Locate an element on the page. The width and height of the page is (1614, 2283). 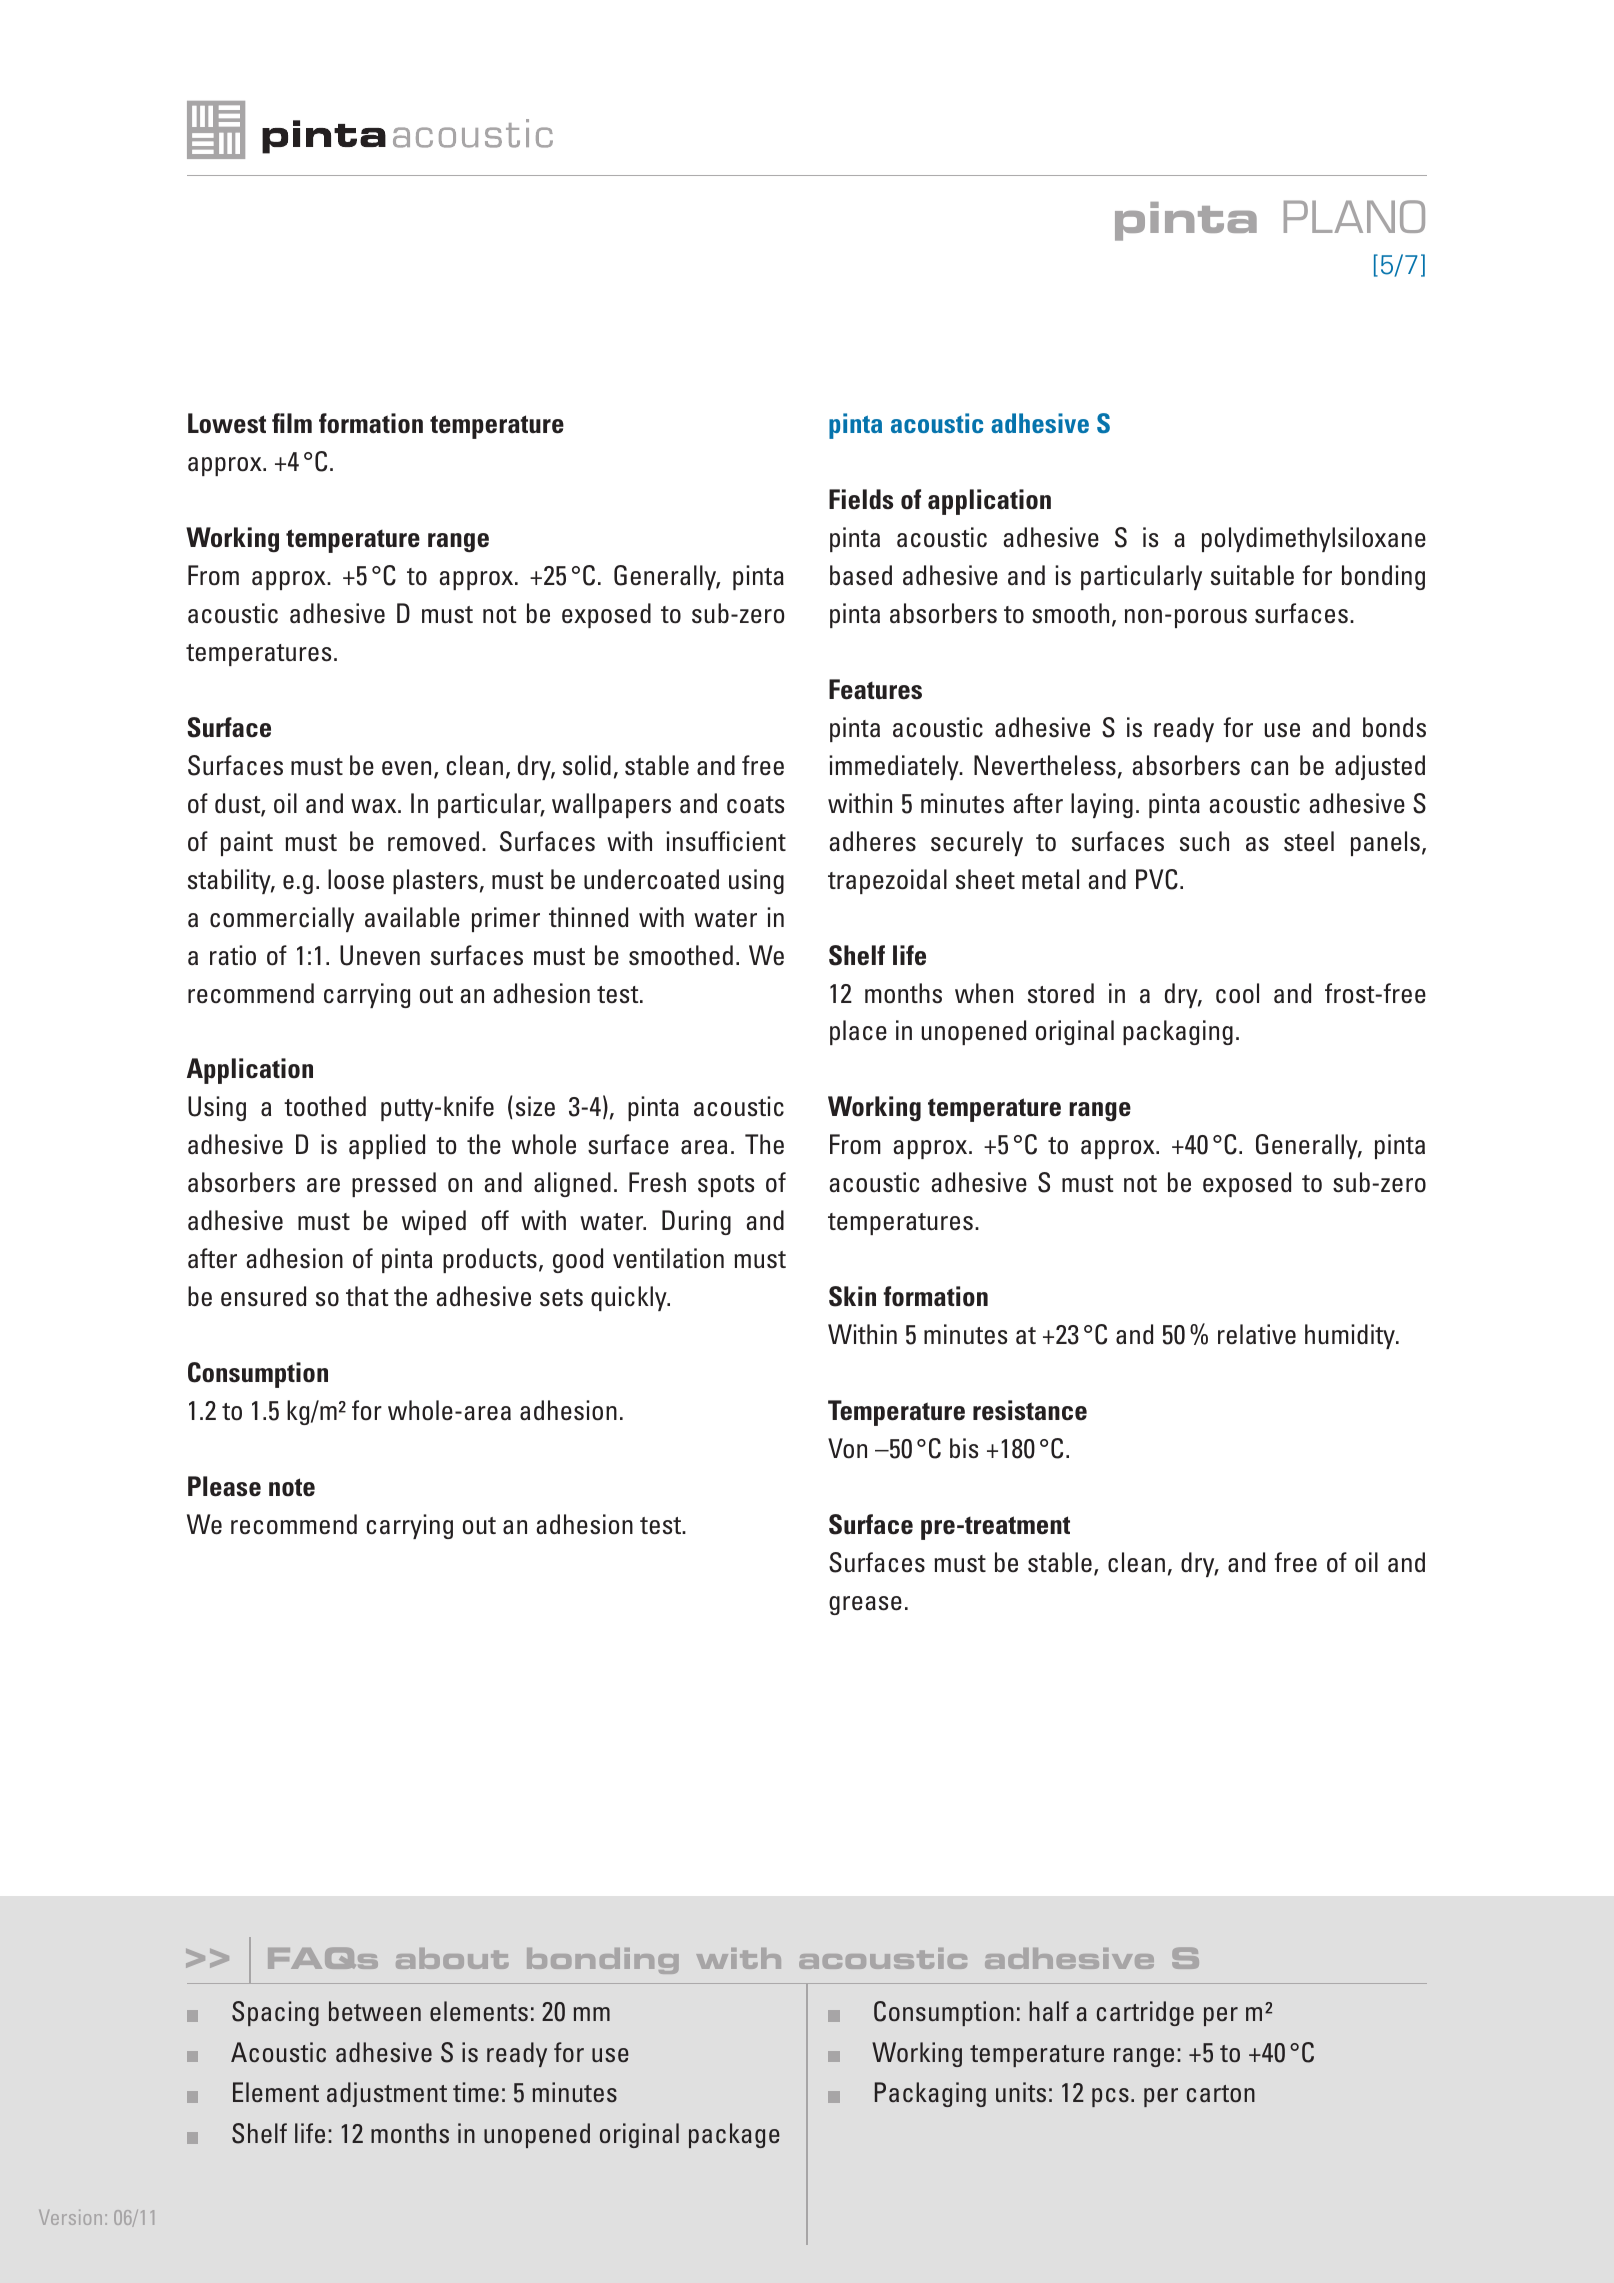
Version is located at coordinates (70, 2217).
